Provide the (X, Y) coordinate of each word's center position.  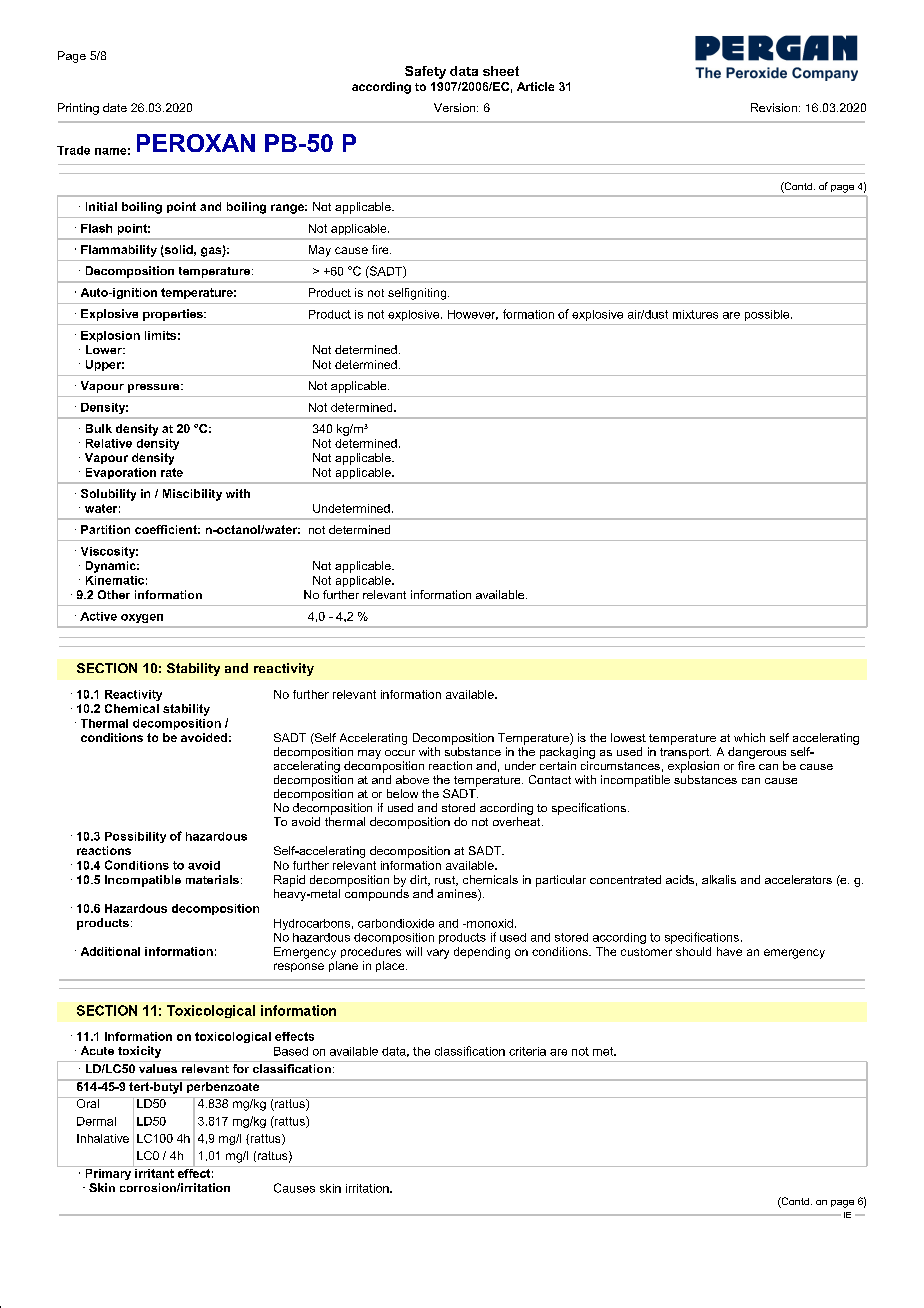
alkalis (719, 879)
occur (400, 753)
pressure (155, 388)
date (115, 107)
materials (212, 879)
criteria (527, 1051)
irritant (154, 1172)
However (473, 315)
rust (446, 881)
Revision (774, 107)
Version (456, 107)
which (749, 737)
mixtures (695, 314)
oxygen (142, 618)
